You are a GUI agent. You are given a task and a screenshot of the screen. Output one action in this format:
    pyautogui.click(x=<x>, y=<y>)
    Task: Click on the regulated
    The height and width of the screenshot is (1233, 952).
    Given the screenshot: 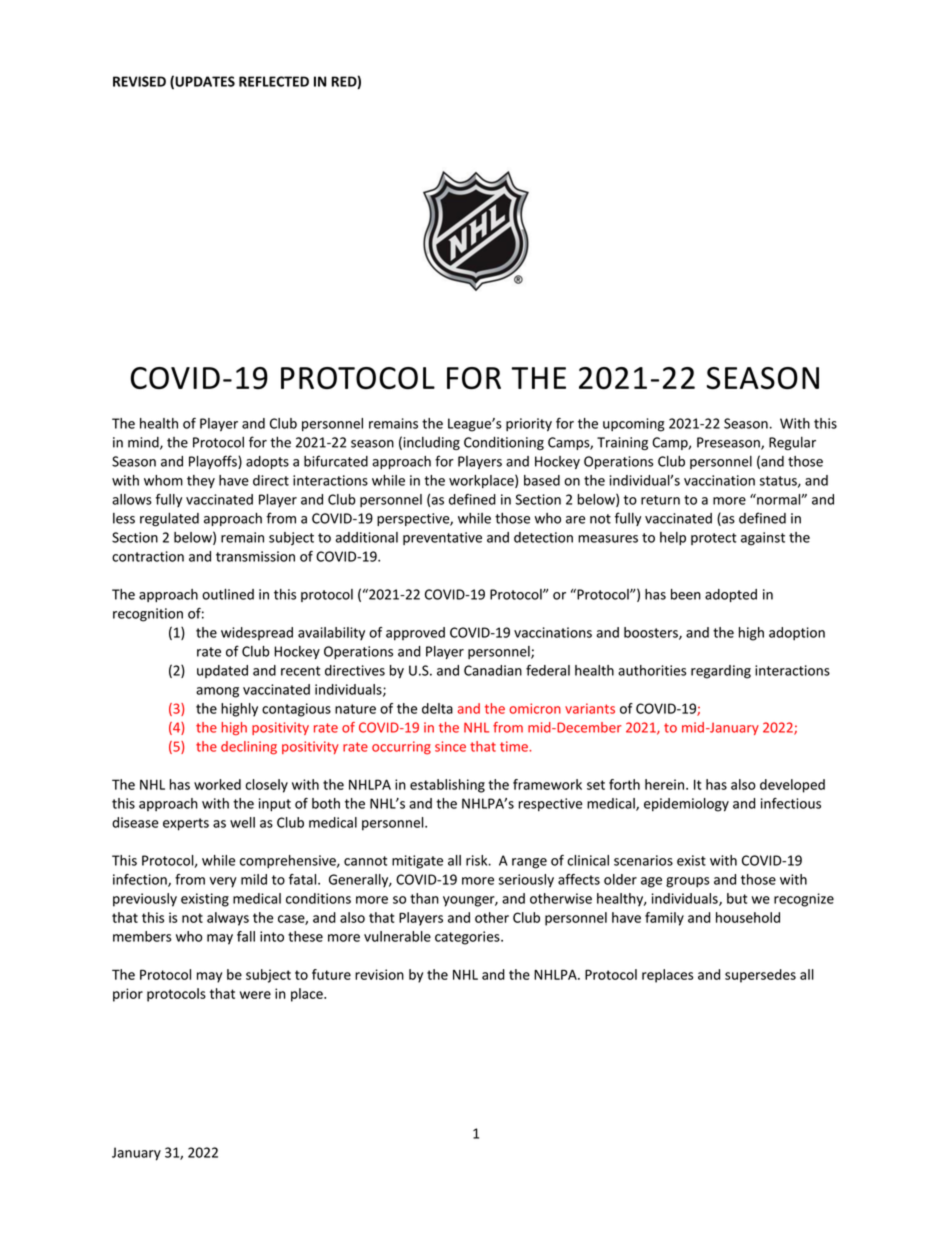 What is the action you would take?
    pyautogui.click(x=169, y=520)
